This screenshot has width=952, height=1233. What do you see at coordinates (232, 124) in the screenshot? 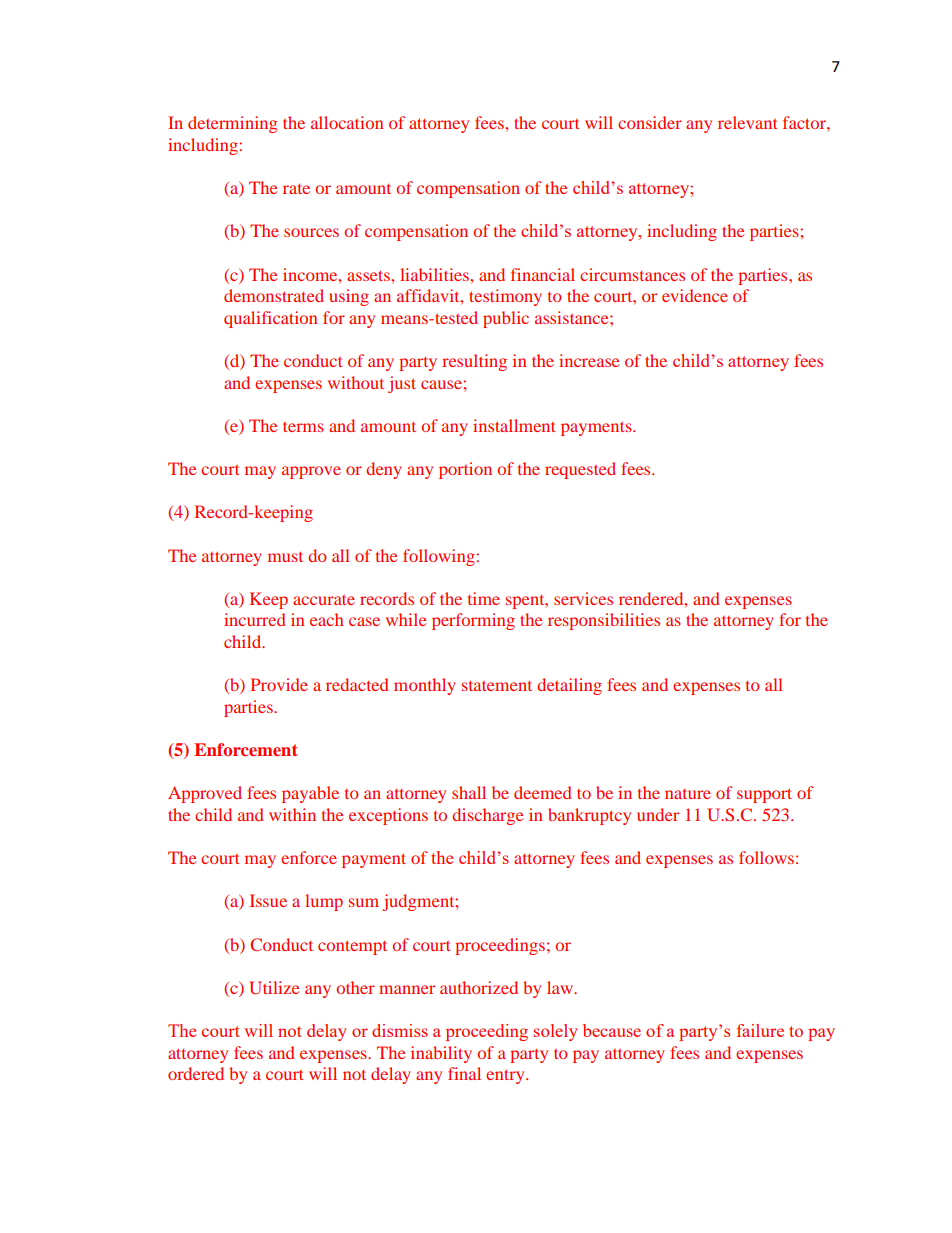
I see `determining` at bounding box center [232, 124].
